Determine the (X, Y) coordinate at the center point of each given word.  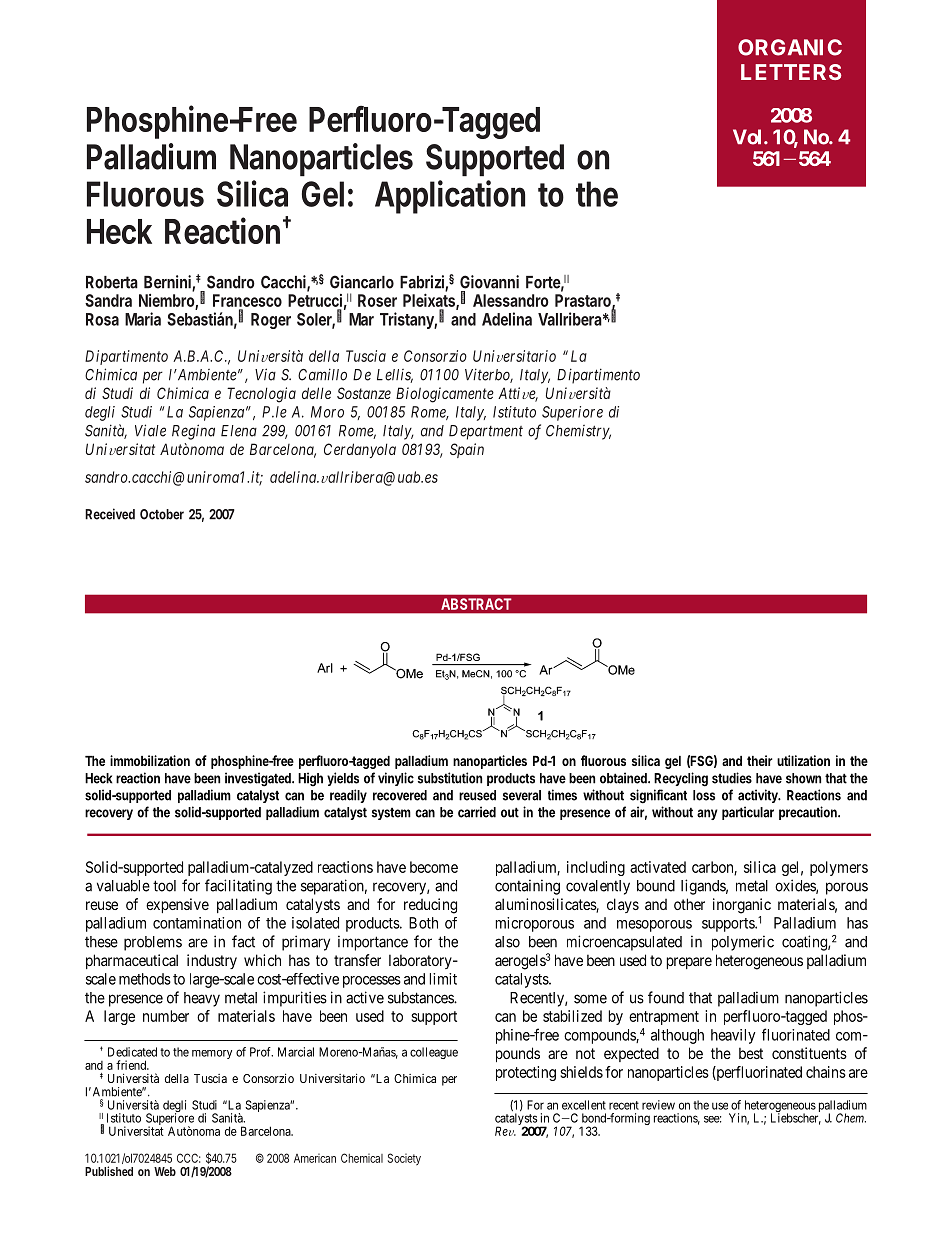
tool (164, 886)
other (689, 904)
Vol (747, 137)
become (434, 867)
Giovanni (489, 282)
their (760, 760)
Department (486, 432)
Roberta (112, 282)
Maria (143, 319)
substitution (450, 778)
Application (450, 197)
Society (404, 1159)
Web (165, 1171)
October (162, 514)
